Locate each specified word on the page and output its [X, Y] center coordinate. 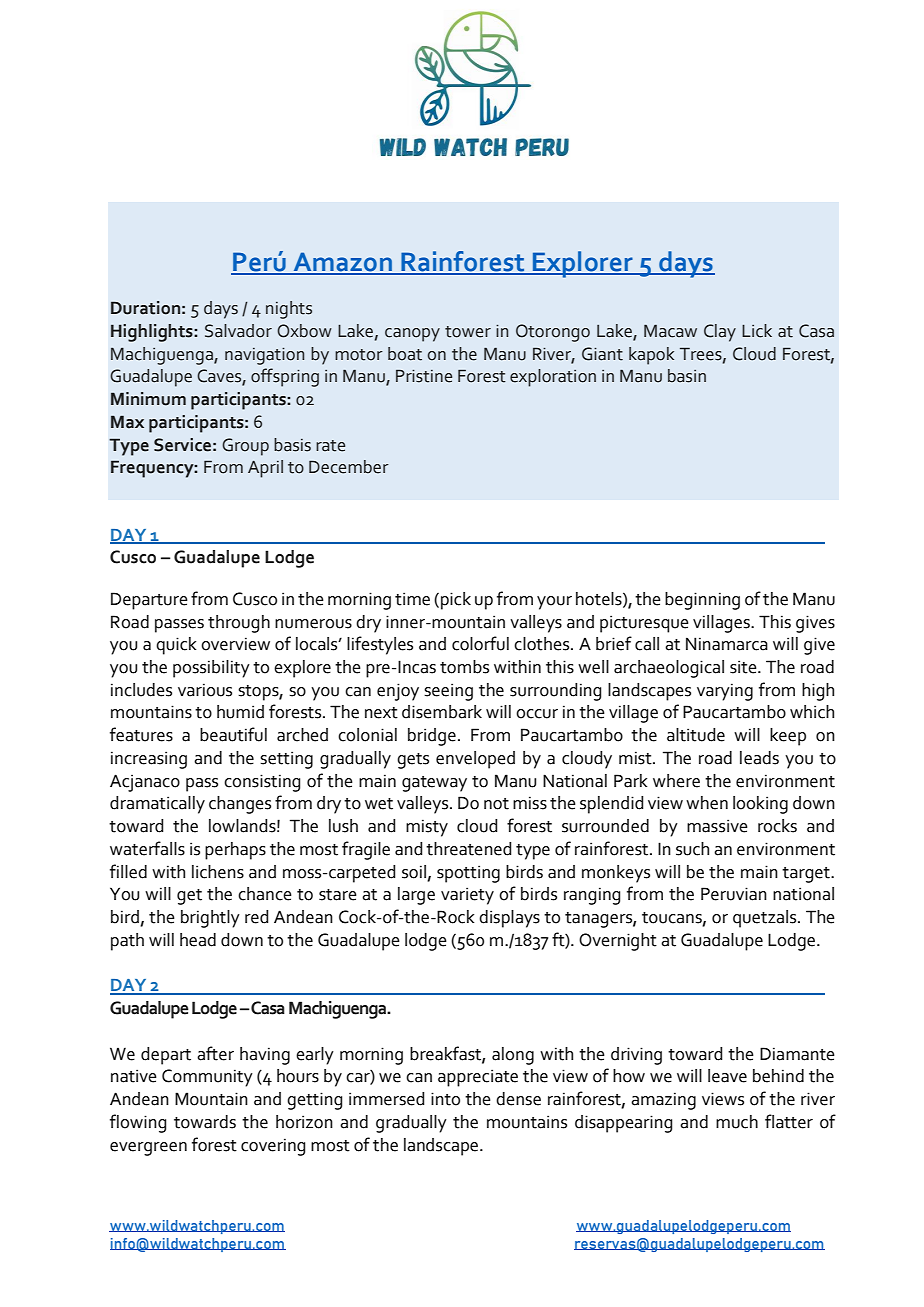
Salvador [238, 331]
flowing [138, 1123]
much [737, 1122]
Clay [720, 333]
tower [468, 332]
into [445, 1099]
